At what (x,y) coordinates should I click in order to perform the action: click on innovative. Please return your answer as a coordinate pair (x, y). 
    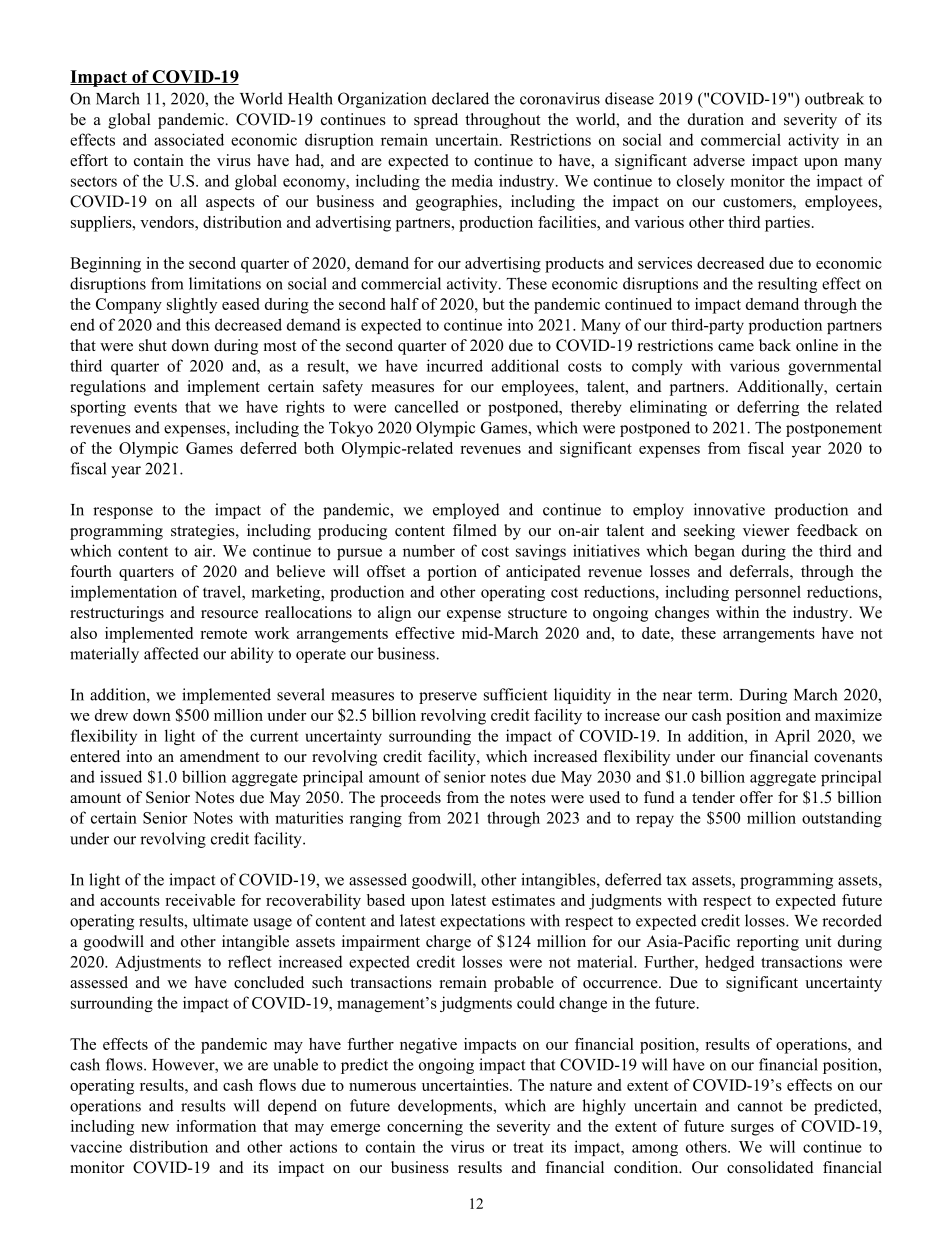
    Looking at the image, I should click on (729, 509).
